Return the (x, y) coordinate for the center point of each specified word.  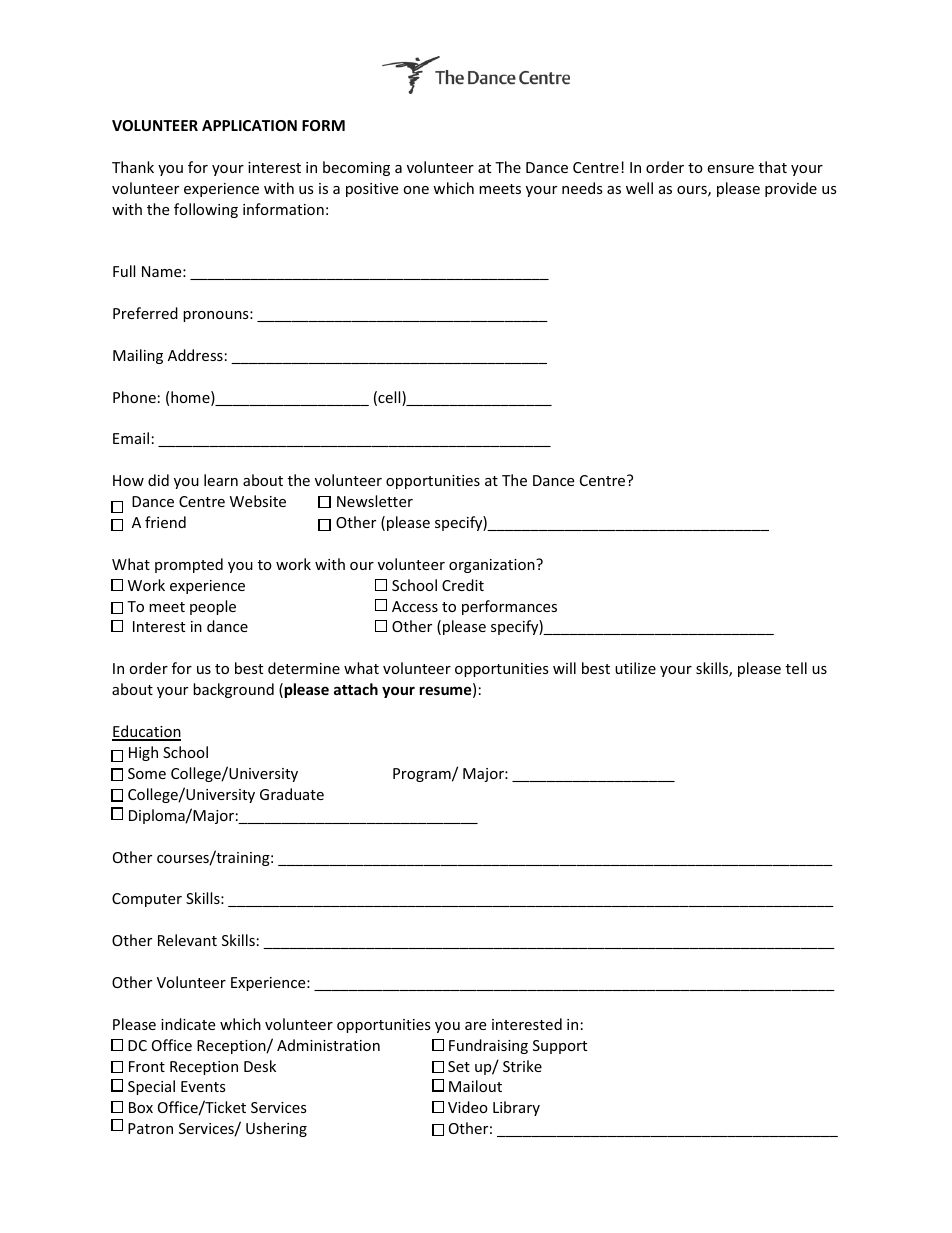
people (213, 607)
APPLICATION (249, 125)
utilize (635, 668)
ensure (730, 169)
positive (372, 190)
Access (415, 606)
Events (203, 1086)
